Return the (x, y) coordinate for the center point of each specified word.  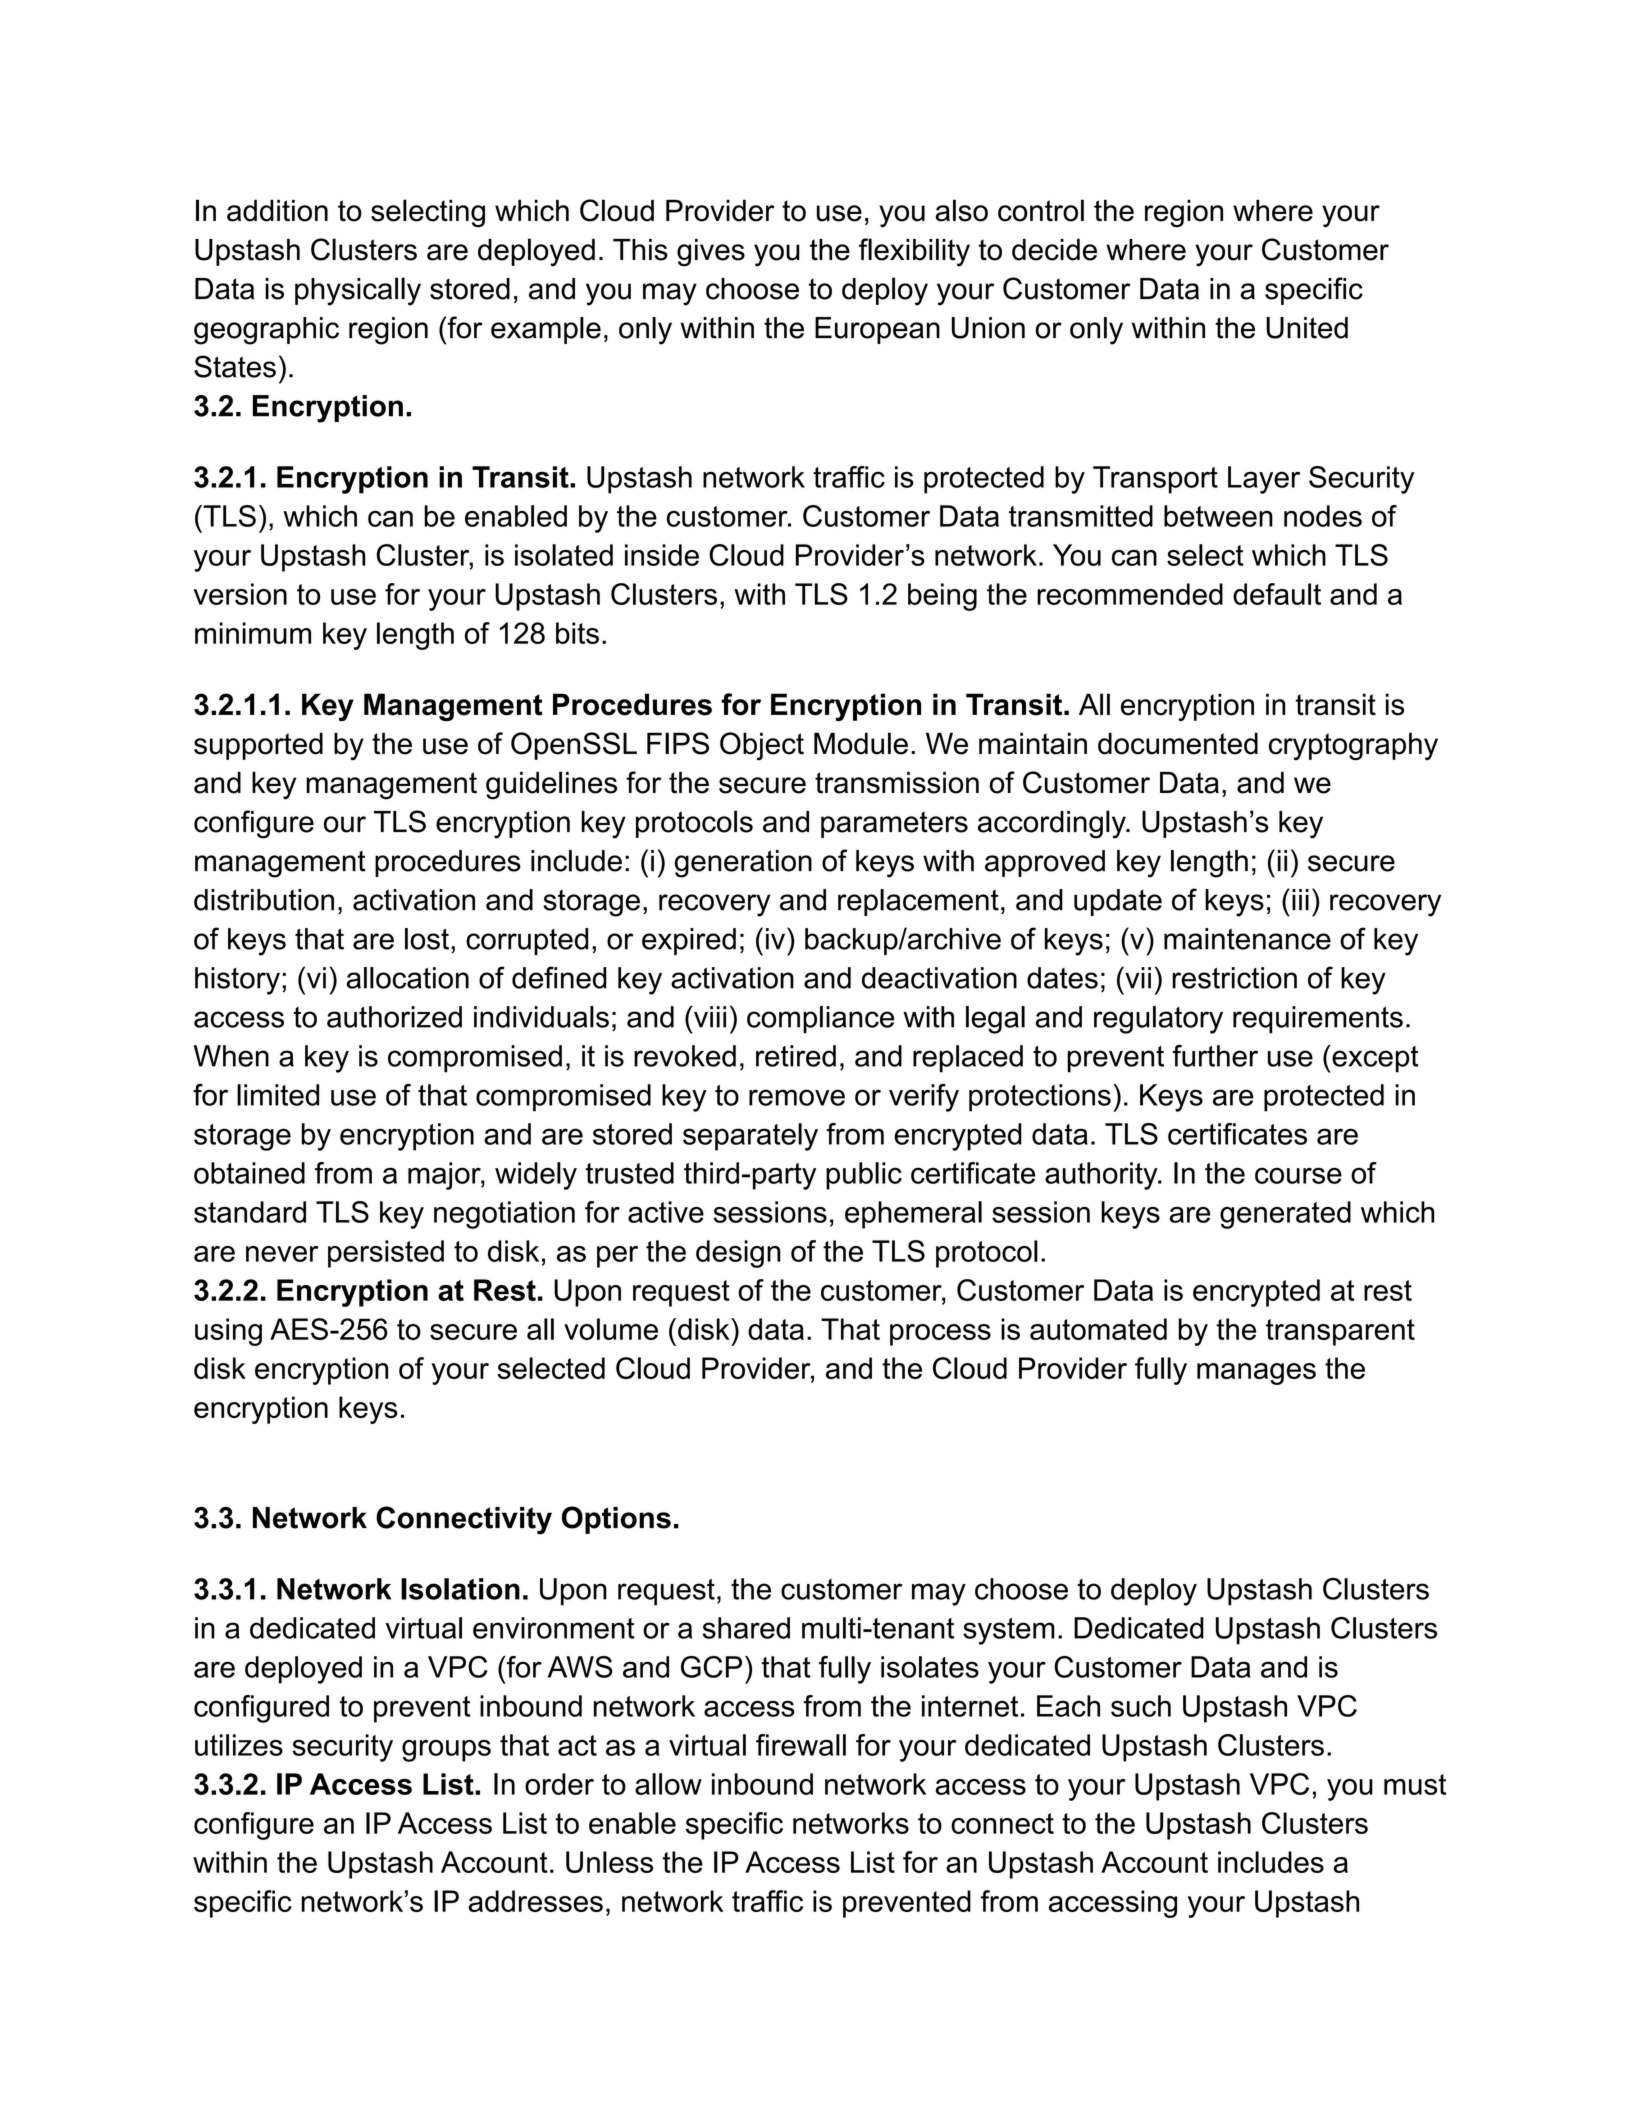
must (1415, 1784)
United (1307, 328)
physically (358, 291)
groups (446, 1751)
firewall (801, 1745)
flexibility (914, 252)
